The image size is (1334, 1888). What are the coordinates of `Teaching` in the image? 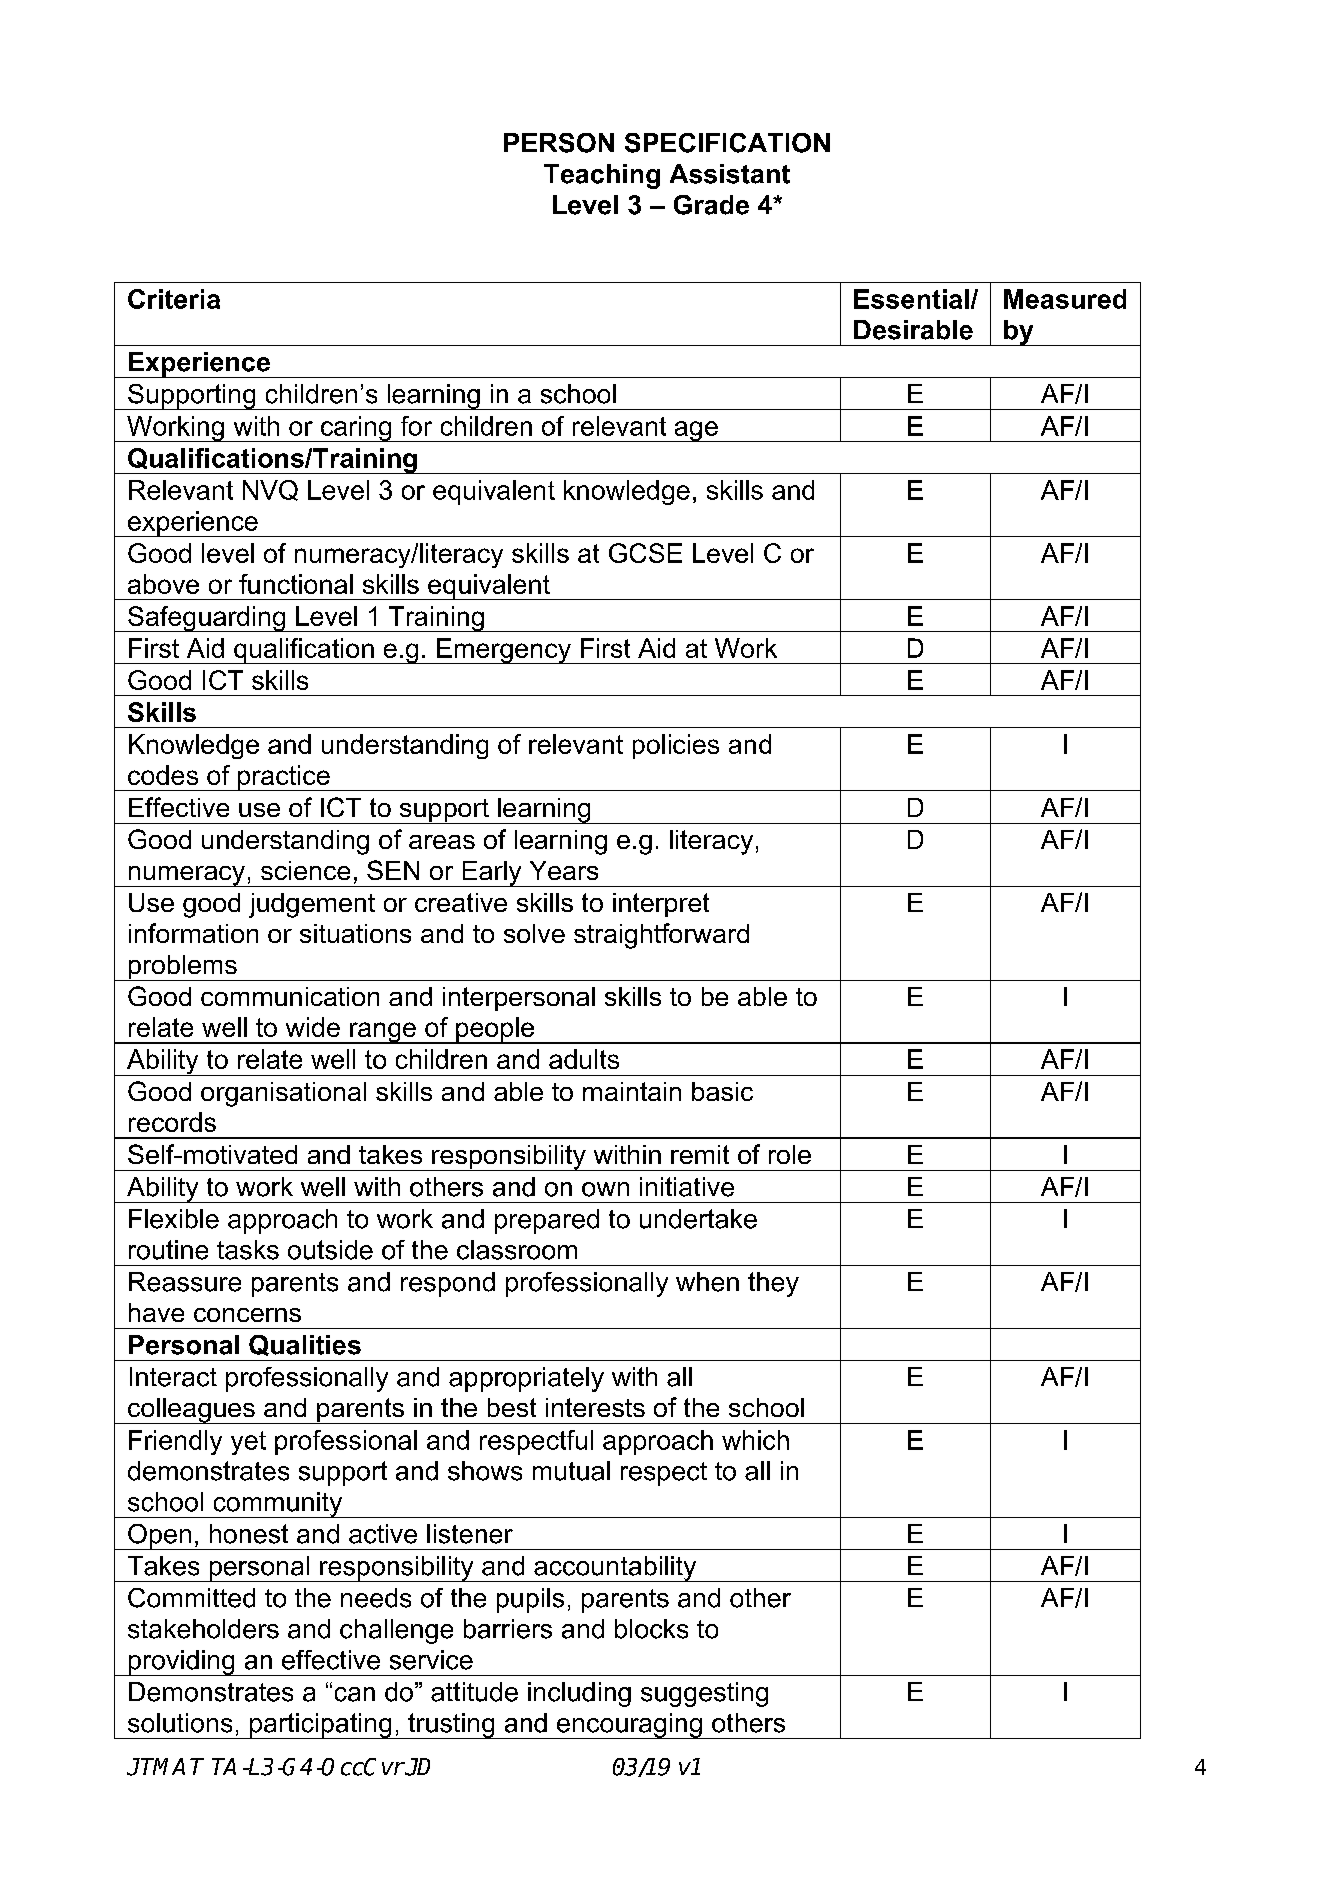 It's located at (602, 176).
